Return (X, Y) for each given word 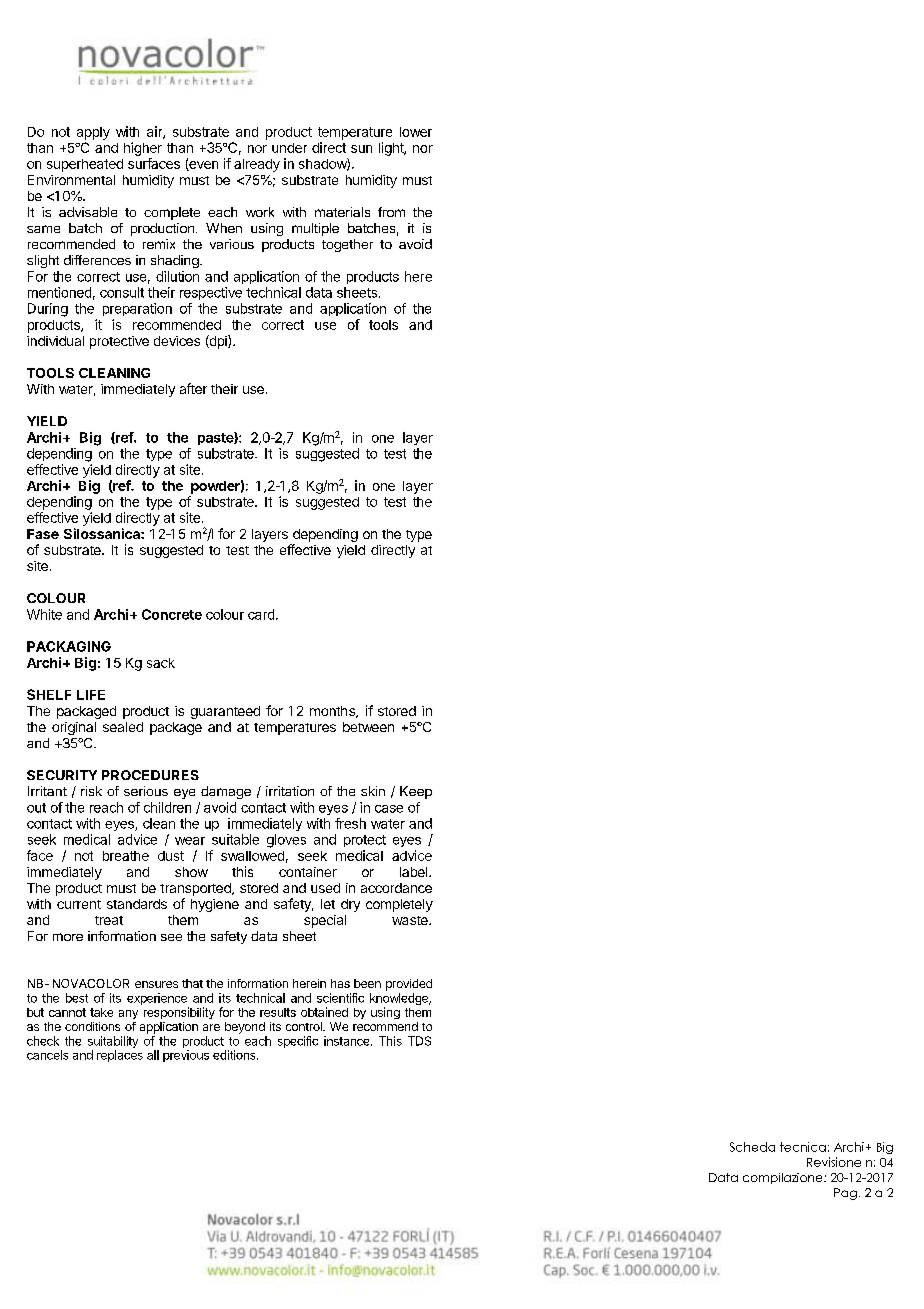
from (391, 212)
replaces (120, 1056)
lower (416, 132)
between (368, 727)
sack (161, 663)
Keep (416, 792)
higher (143, 149)
